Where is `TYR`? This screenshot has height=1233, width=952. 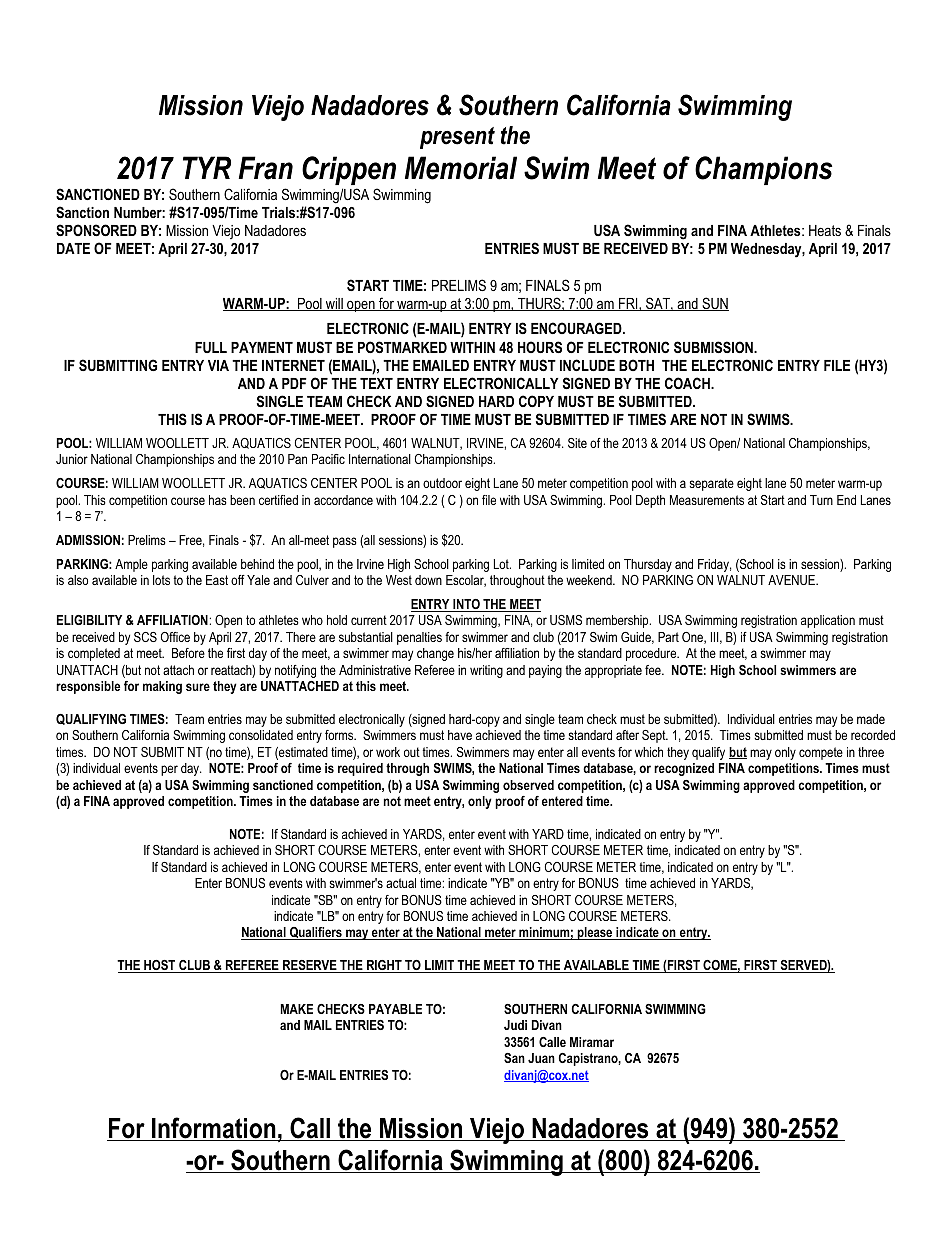 TYR is located at coordinates (207, 167).
